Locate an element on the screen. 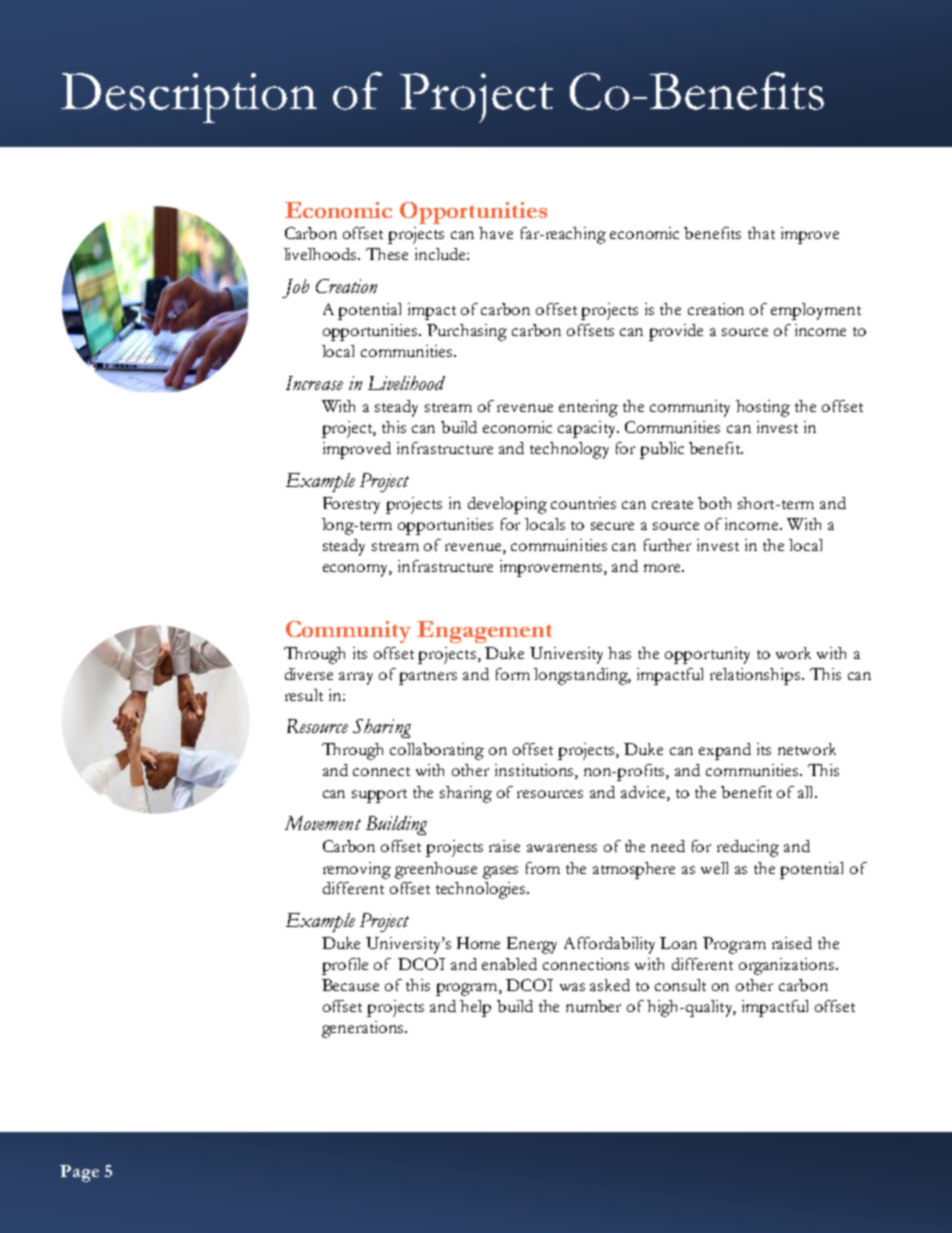 The width and height of the screenshot is (952, 1233). hosting is located at coordinates (763, 408).
